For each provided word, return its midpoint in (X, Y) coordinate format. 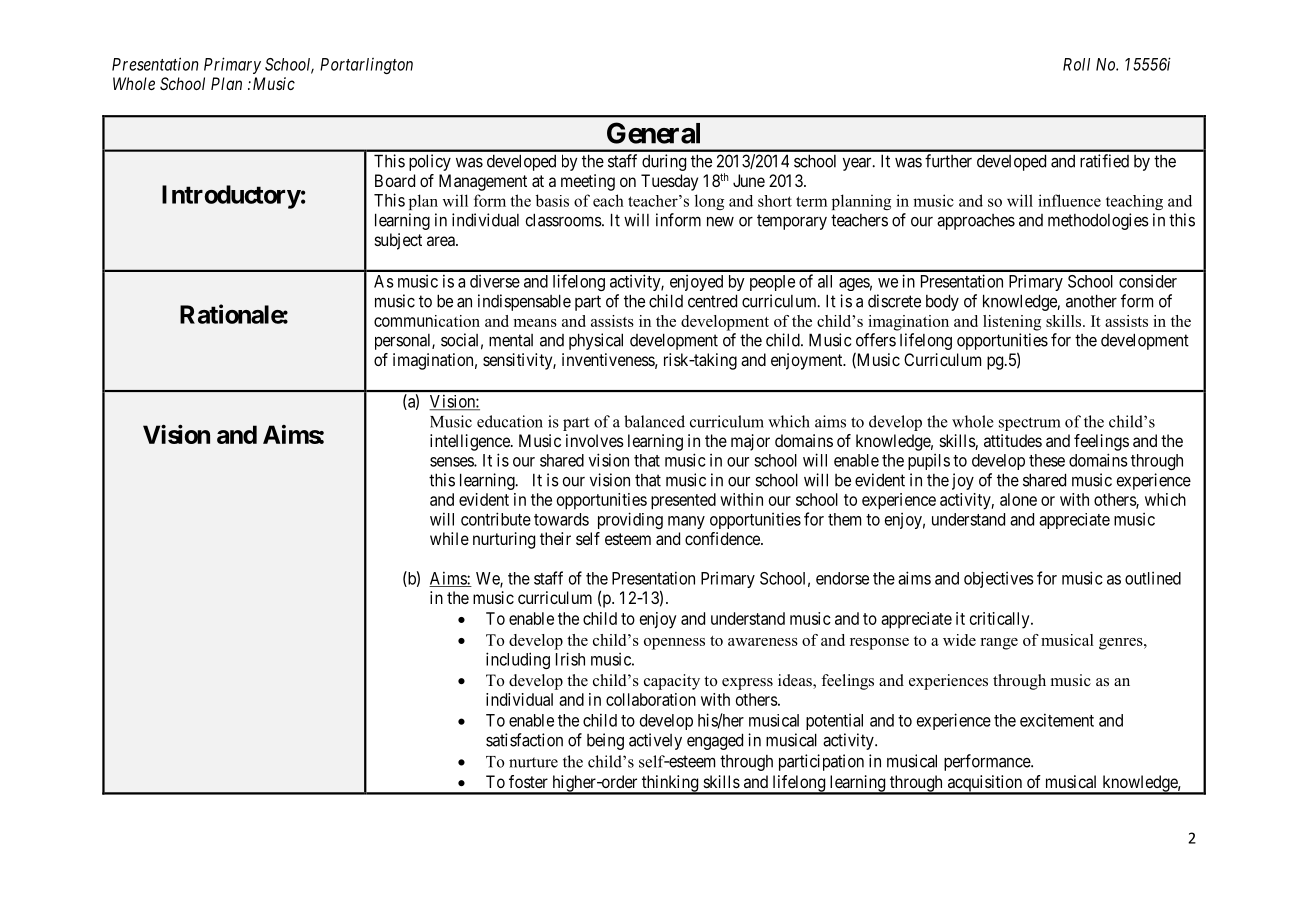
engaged (715, 741)
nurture (533, 762)
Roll (1076, 64)
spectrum (1030, 424)
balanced (654, 421)
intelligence (471, 442)
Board (395, 180)
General (653, 133)
